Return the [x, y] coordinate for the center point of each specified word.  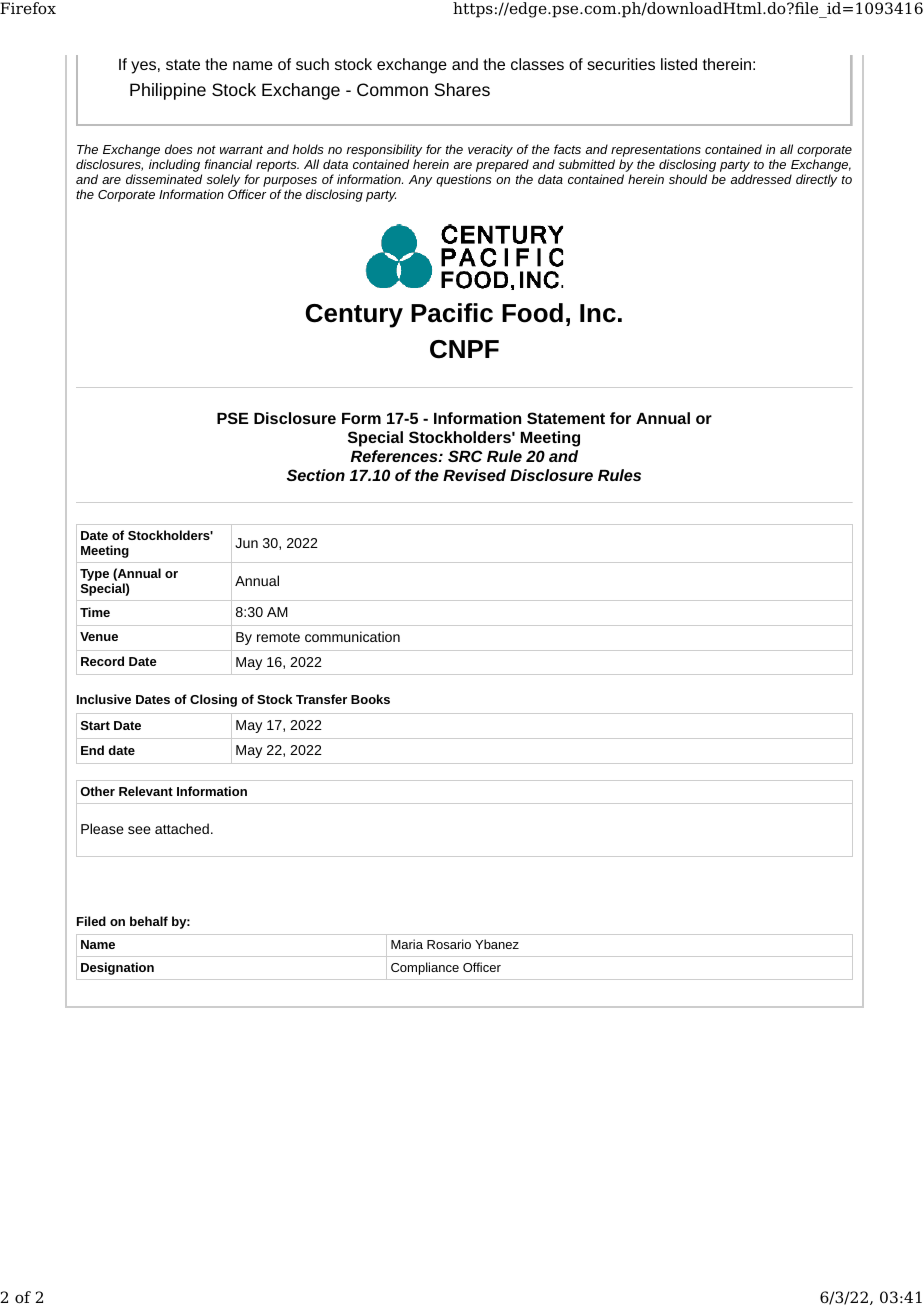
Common [392, 89]
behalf [149, 921]
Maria [407, 944]
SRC [465, 456]
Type [94, 575]
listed [679, 64]
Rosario [449, 944]
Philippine [168, 91]
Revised [474, 475]
